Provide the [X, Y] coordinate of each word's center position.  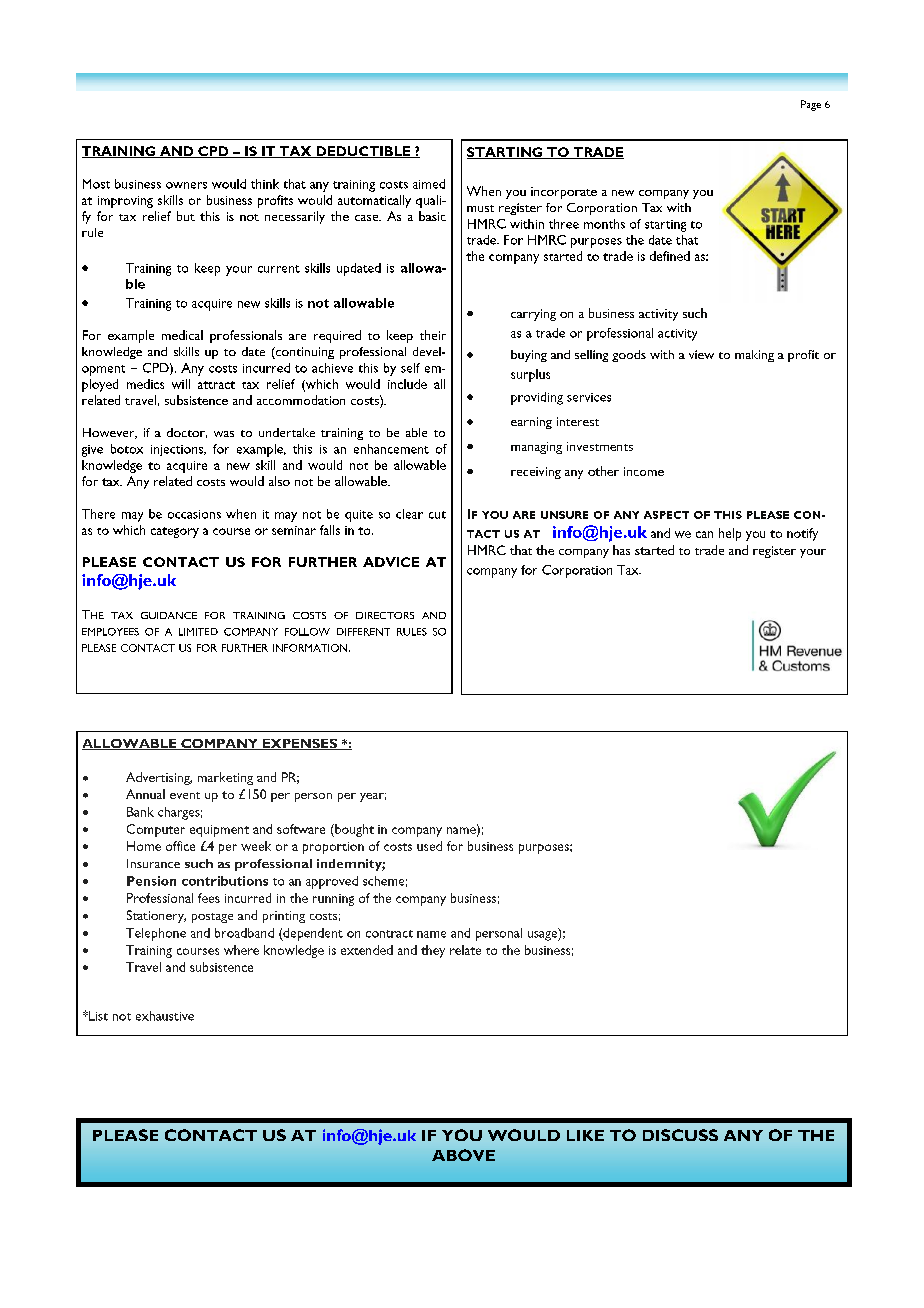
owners [186, 185]
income [644, 471]
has [621, 550]
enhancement [391, 449]
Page [811, 105]
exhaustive [165, 1016]
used [429, 846]
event [185, 795]
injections [178, 450]
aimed [429, 184]
